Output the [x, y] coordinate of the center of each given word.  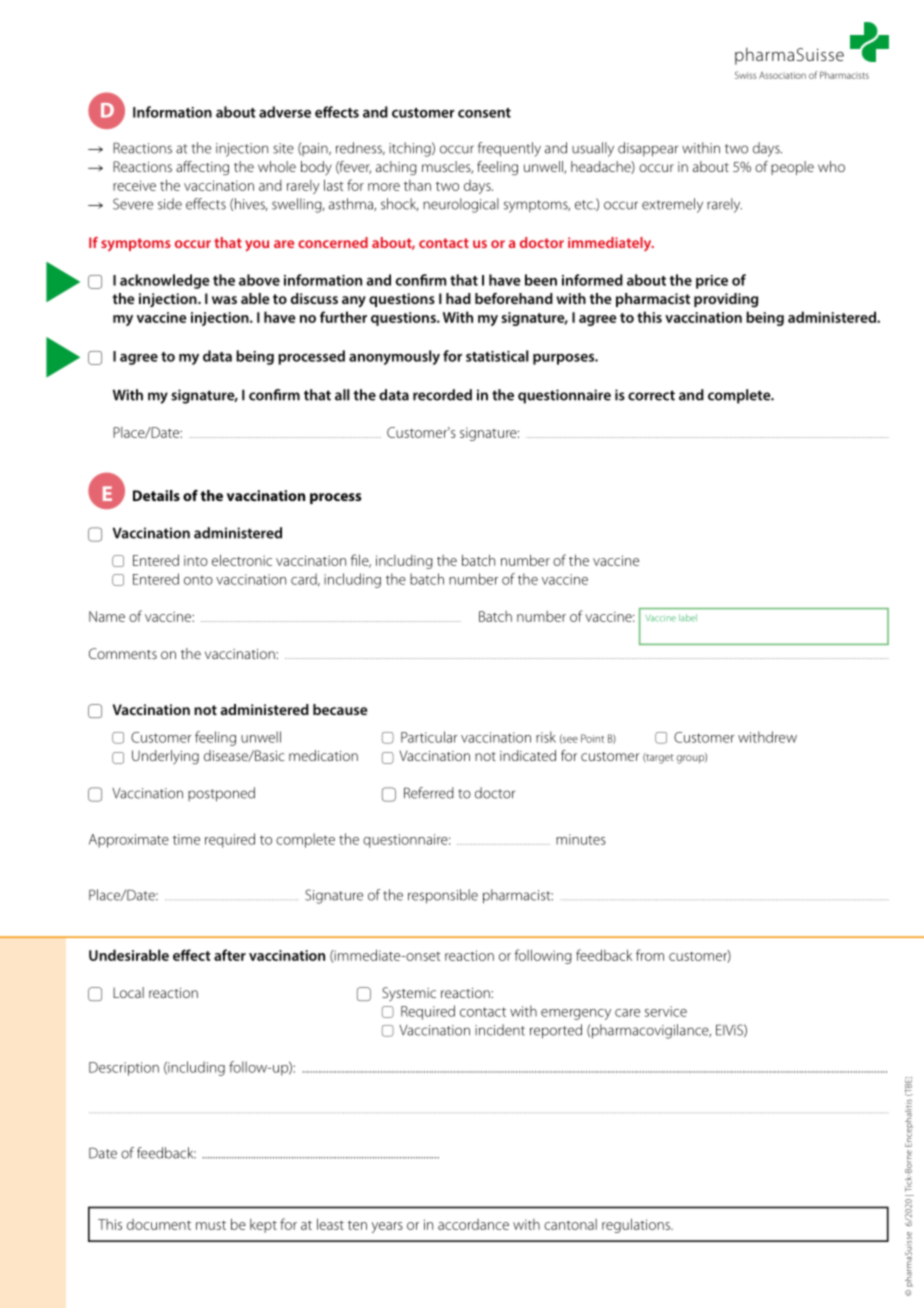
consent [484, 113]
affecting [202, 168]
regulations [637, 1225]
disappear [648, 149]
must [211, 1225]
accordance [473, 1224]
